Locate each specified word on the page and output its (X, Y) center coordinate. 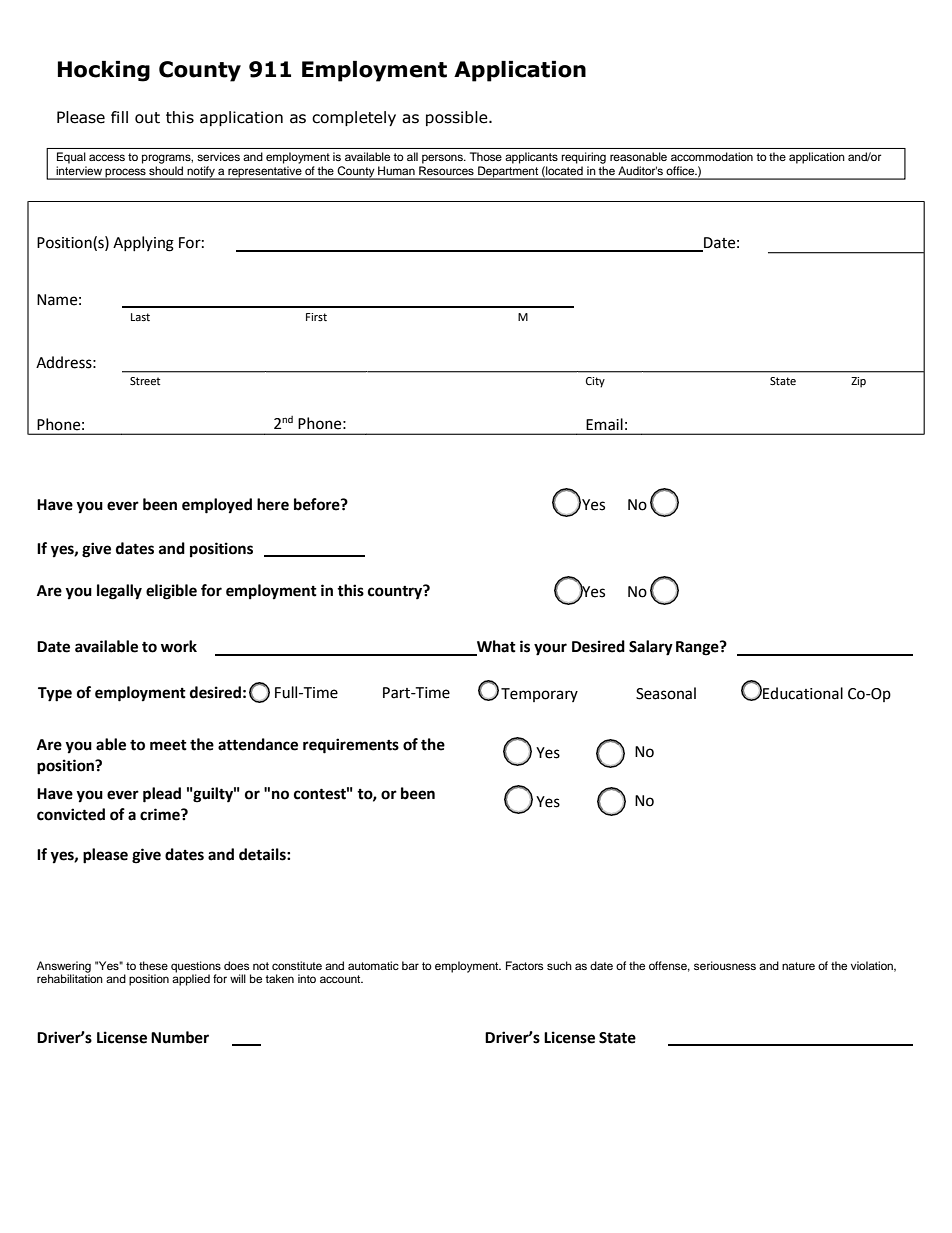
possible (458, 118)
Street (145, 381)
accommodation (712, 156)
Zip (858, 382)
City (595, 382)
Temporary (539, 695)
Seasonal (666, 693)
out (147, 118)
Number (180, 1037)
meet (168, 745)
